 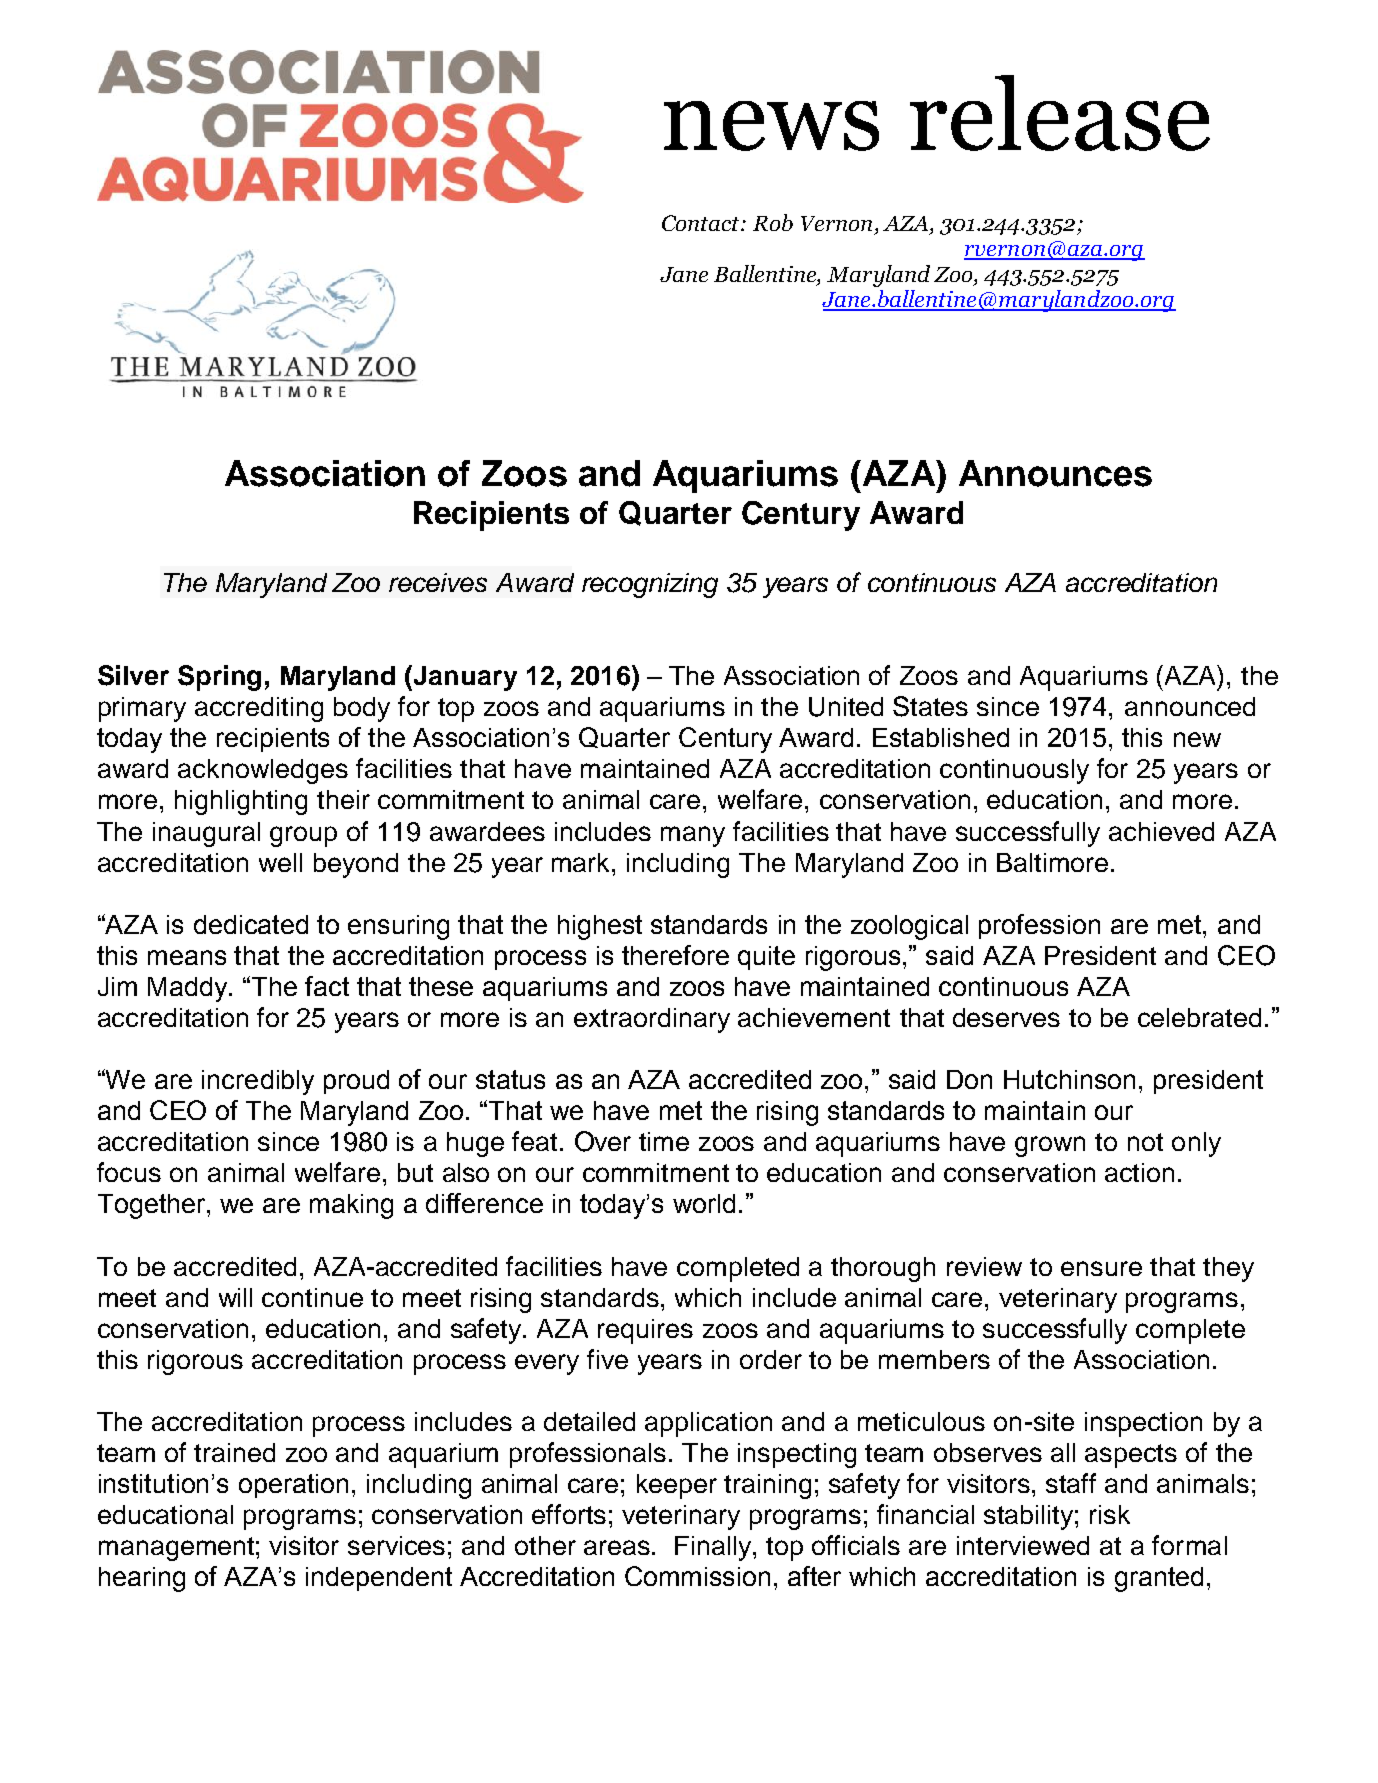 What do you see at coordinates (704, 1203) in the screenshot?
I see `world` at bounding box center [704, 1203].
